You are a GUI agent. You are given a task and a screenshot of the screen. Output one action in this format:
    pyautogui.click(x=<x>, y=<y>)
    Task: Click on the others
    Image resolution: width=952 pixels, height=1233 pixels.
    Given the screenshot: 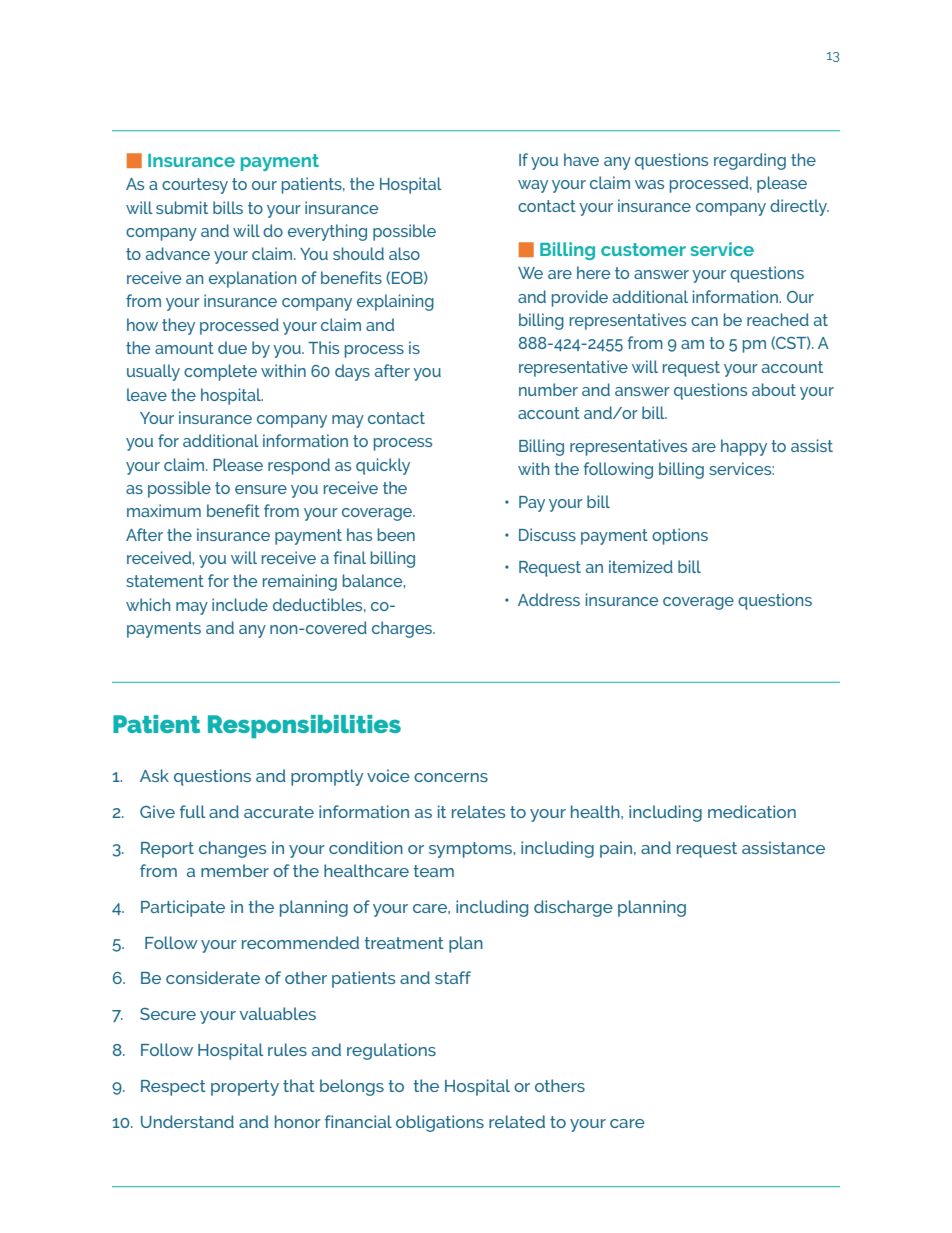 What is the action you would take?
    pyautogui.click(x=560, y=1085)
